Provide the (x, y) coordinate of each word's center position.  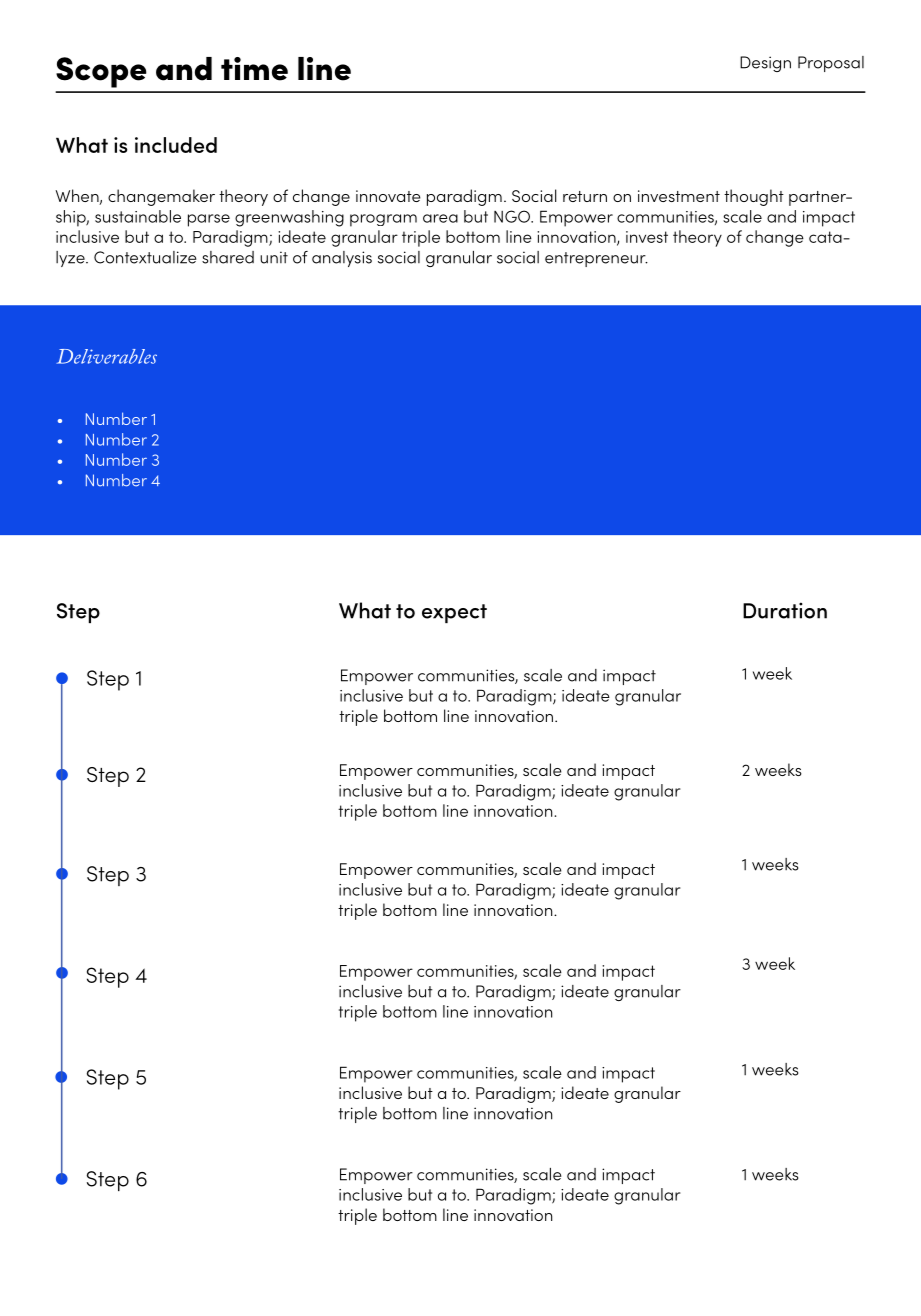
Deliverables (106, 356)
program (383, 220)
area (440, 218)
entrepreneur (596, 259)
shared (228, 257)
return (585, 196)
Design (765, 64)
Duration (785, 610)
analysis (342, 259)
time (254, 69)
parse (209, 220)
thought (754, 197)
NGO (513, 216)
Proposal (831, 64)
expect (454, 613)
